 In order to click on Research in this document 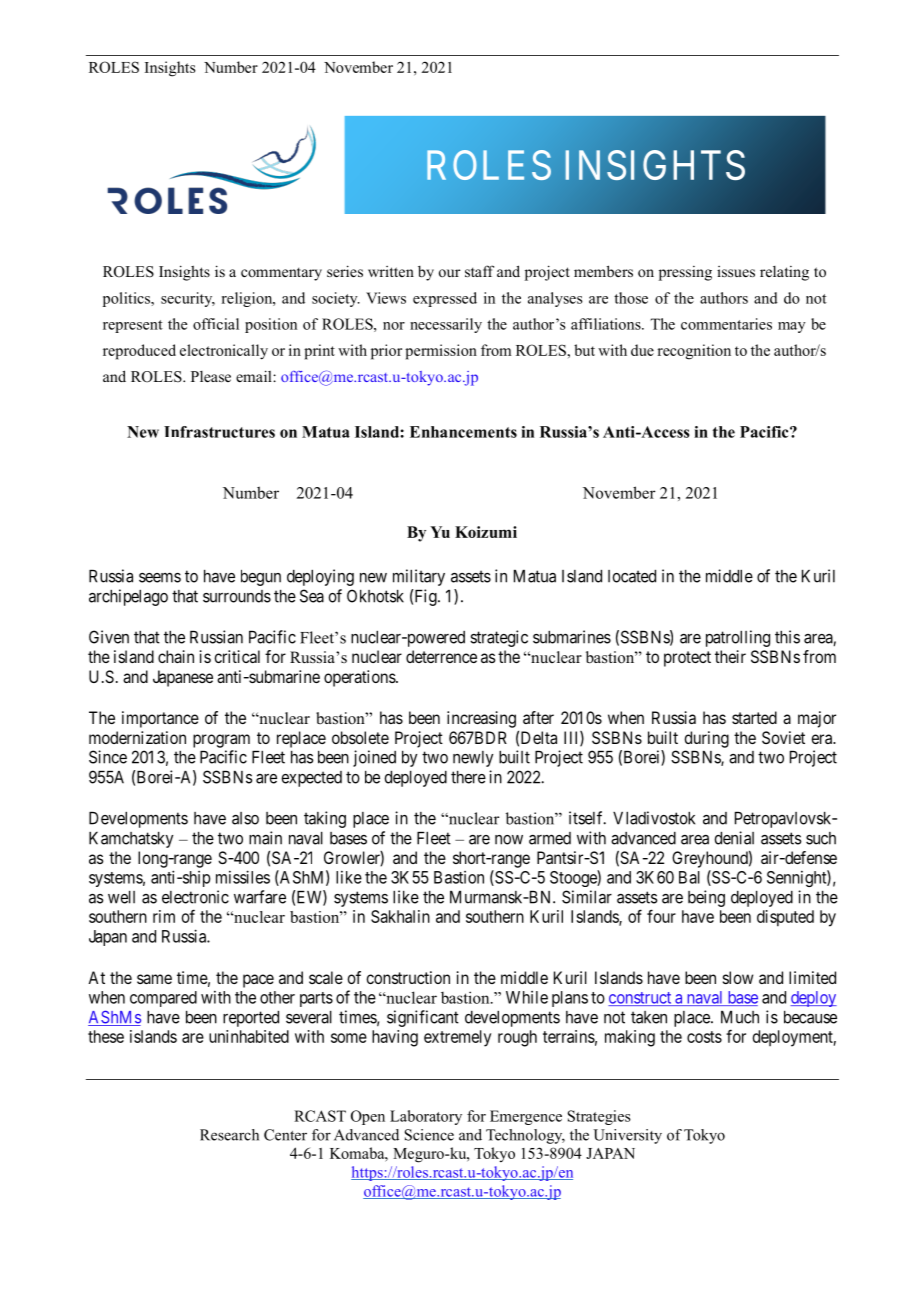, I will do `click(229, 1135)`.
